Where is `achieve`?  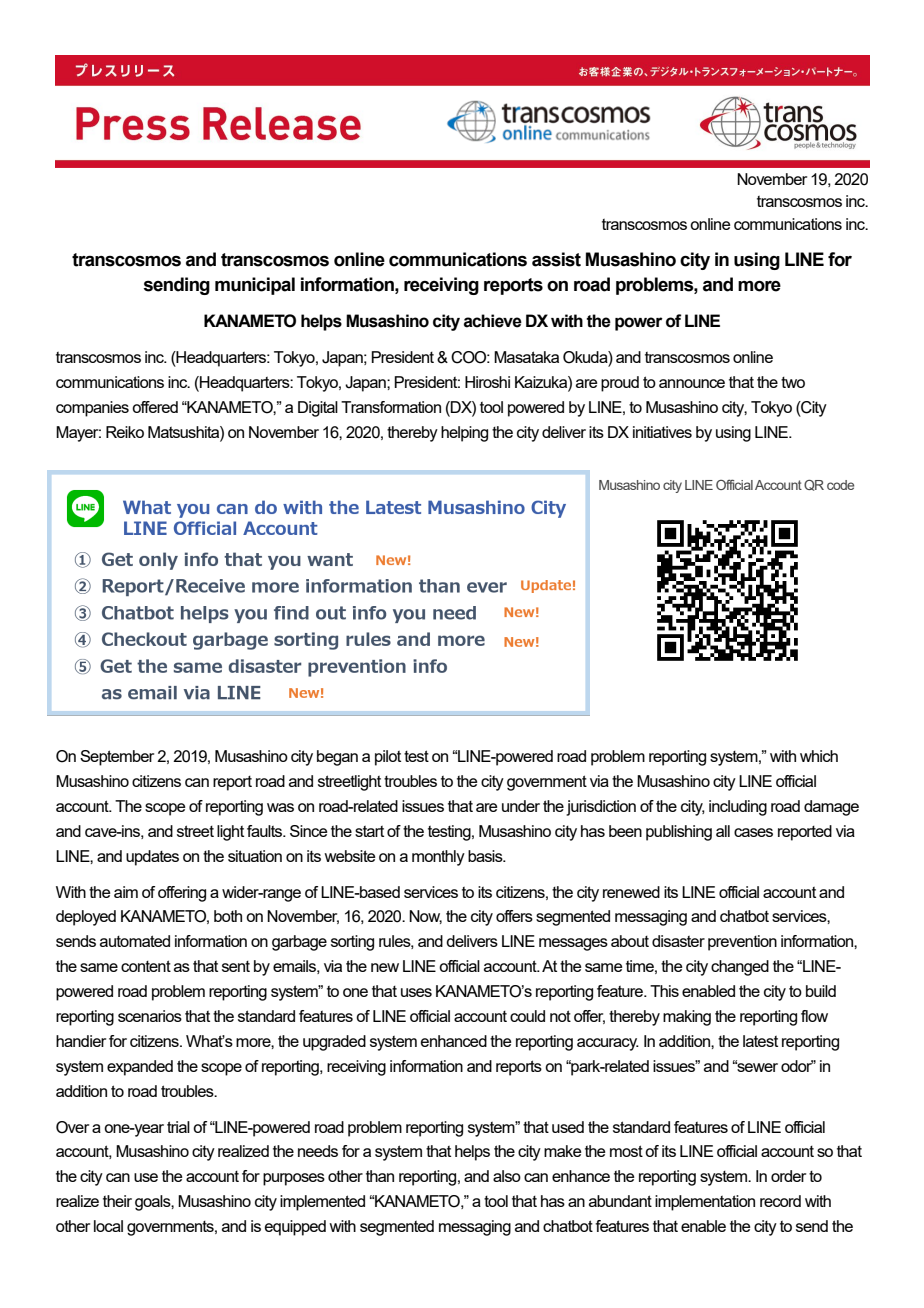
achieve is located at coordinates (493, 321).
